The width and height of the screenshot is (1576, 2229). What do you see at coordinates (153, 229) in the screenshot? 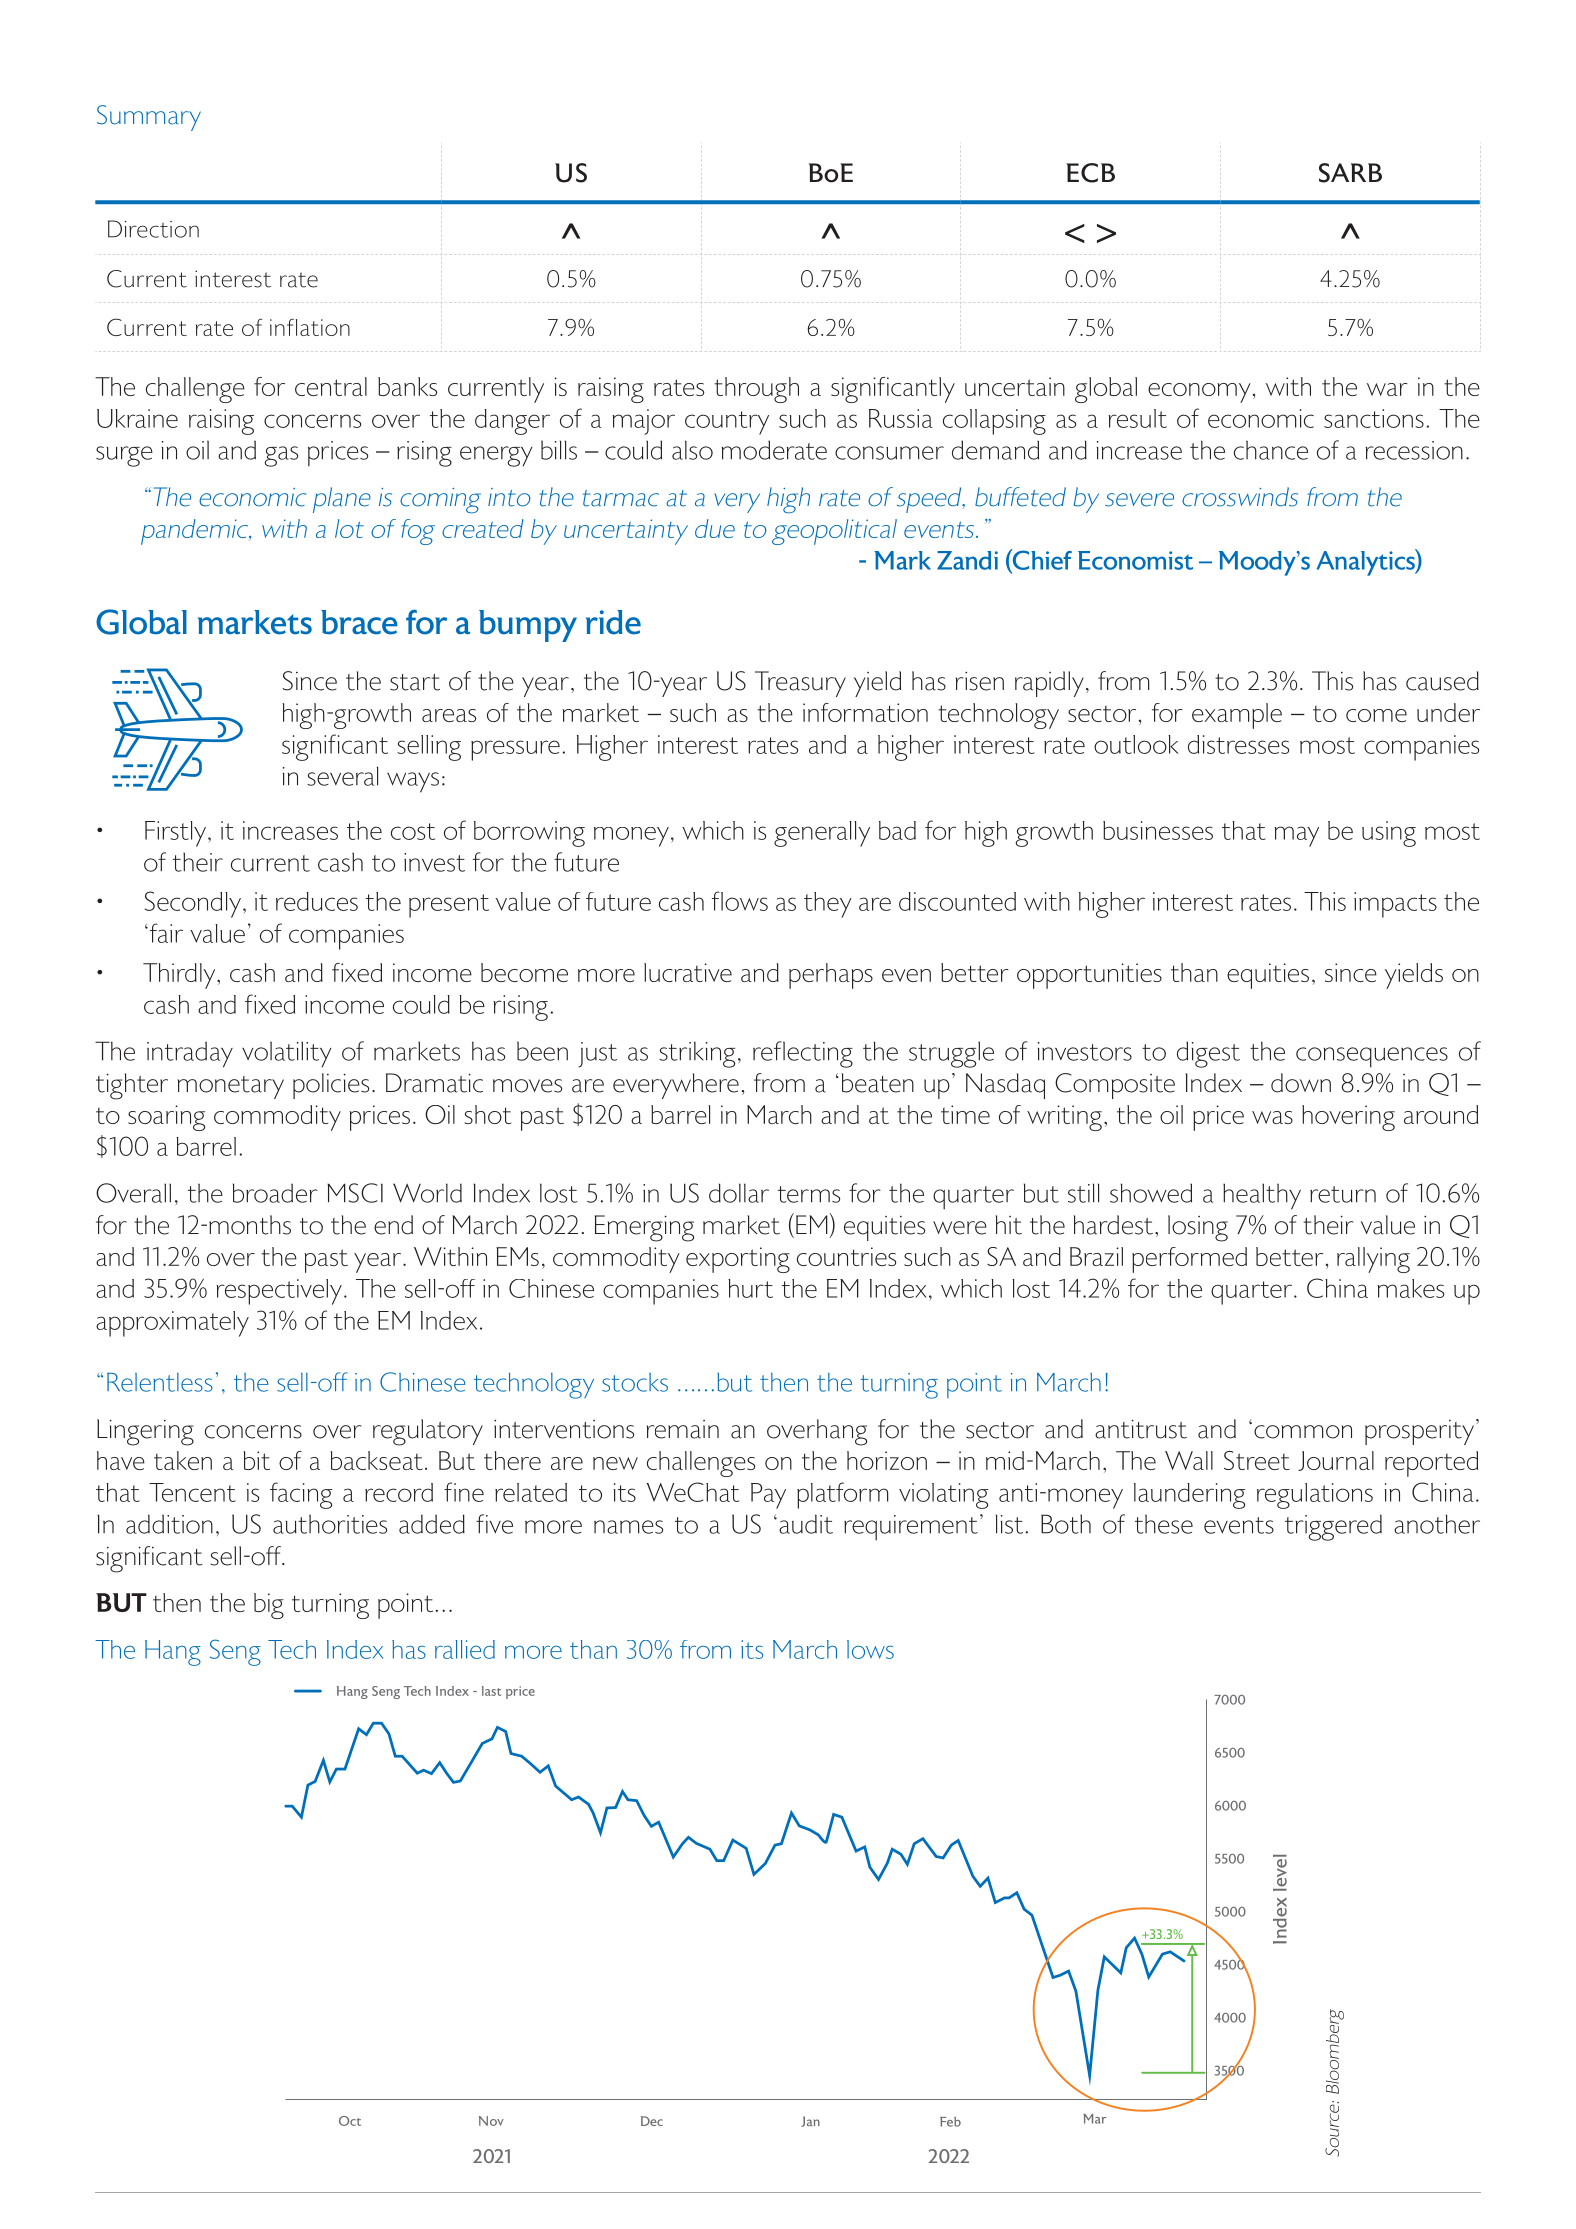
I see `Direction` at bounding box center [153, 229].
